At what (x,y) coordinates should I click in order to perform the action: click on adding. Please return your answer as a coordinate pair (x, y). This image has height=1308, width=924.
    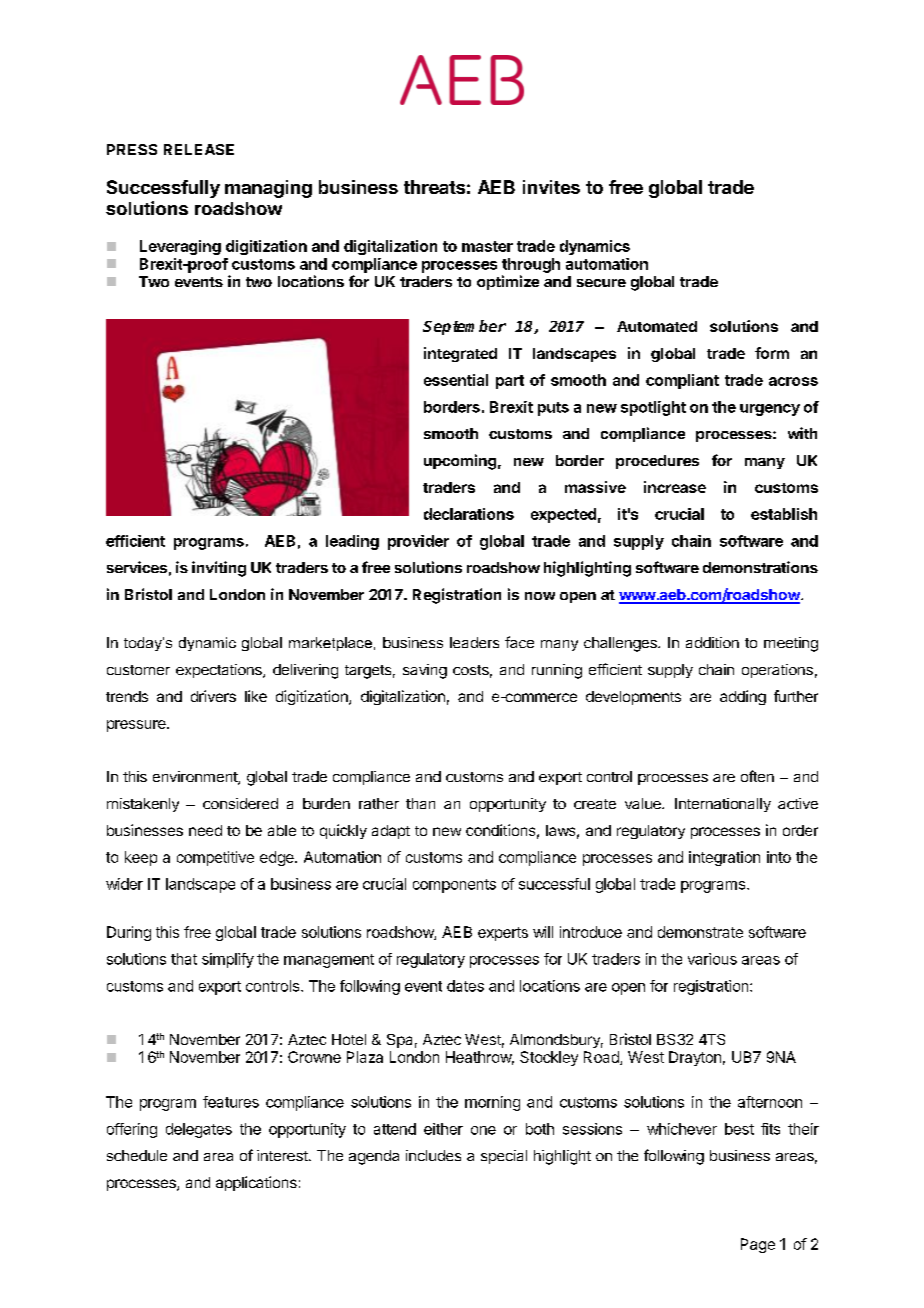
    Looking at the image, I should click on (743, 697).
